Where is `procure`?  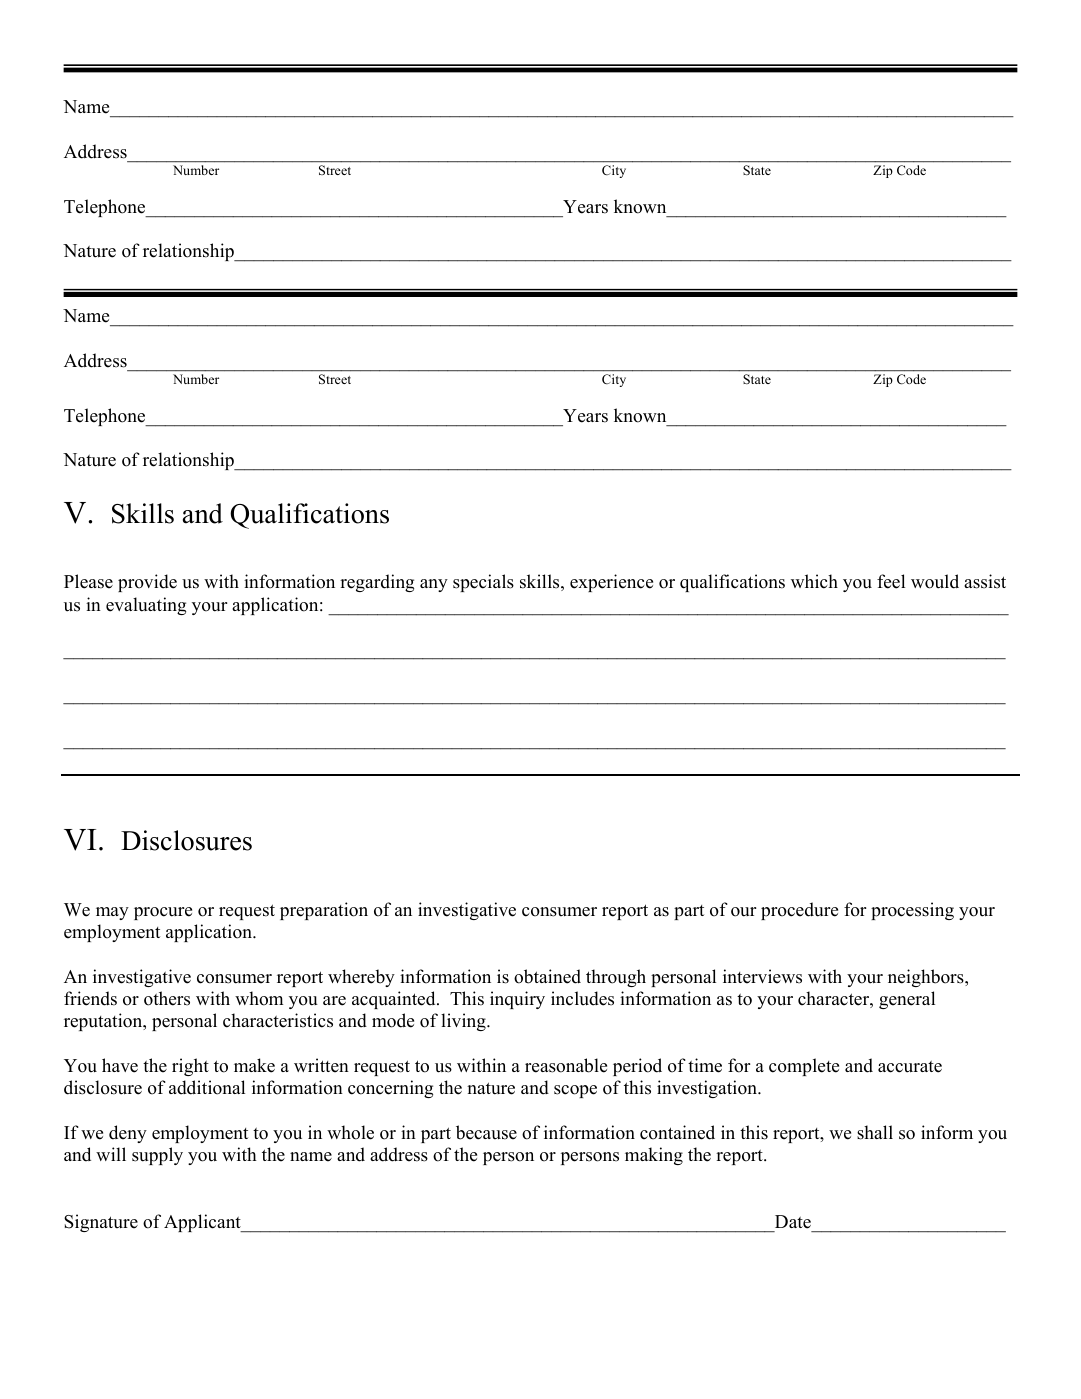 procure is located at coordinates (163, 913).
